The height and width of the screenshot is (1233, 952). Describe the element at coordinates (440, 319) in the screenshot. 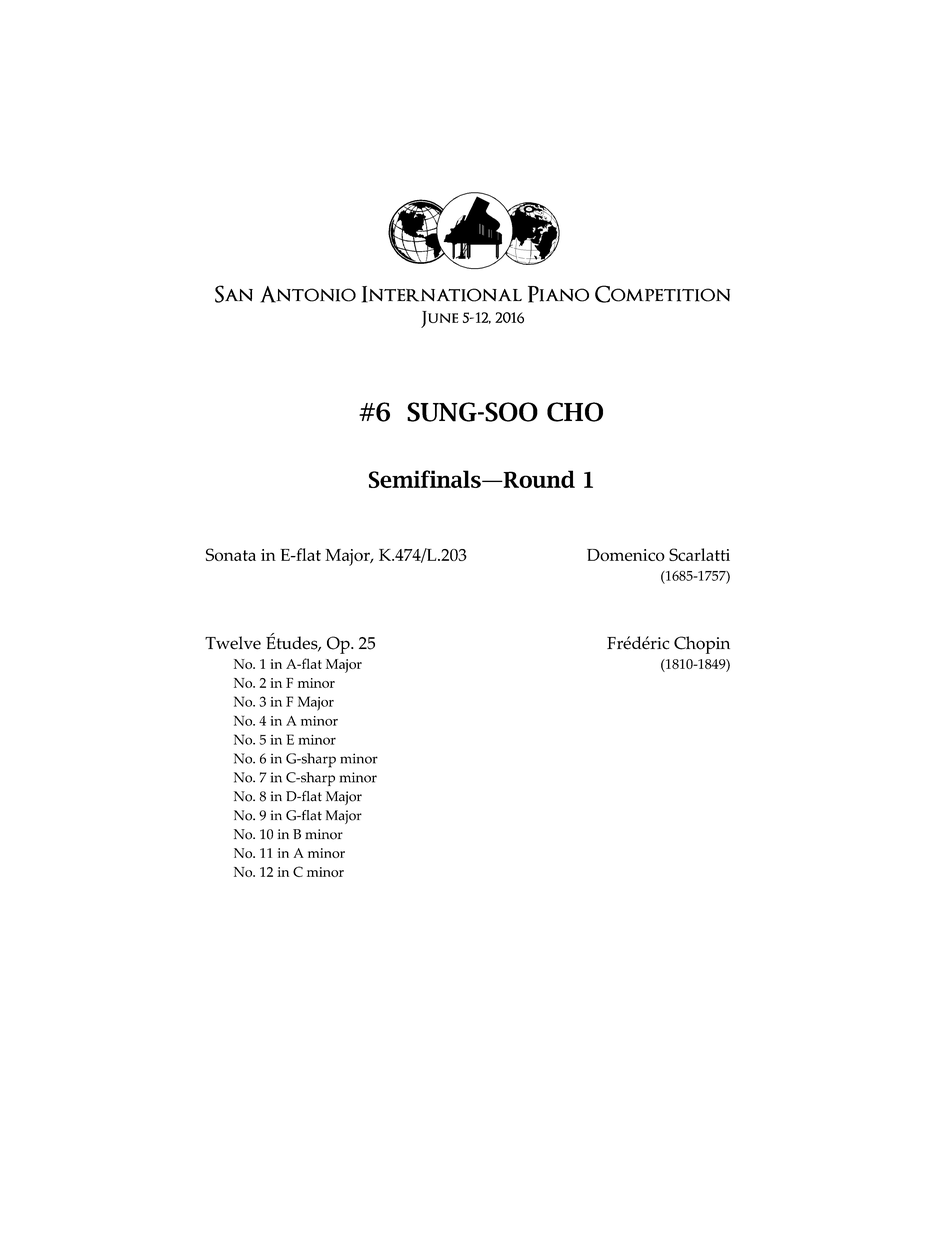

I see `June` at that location.
